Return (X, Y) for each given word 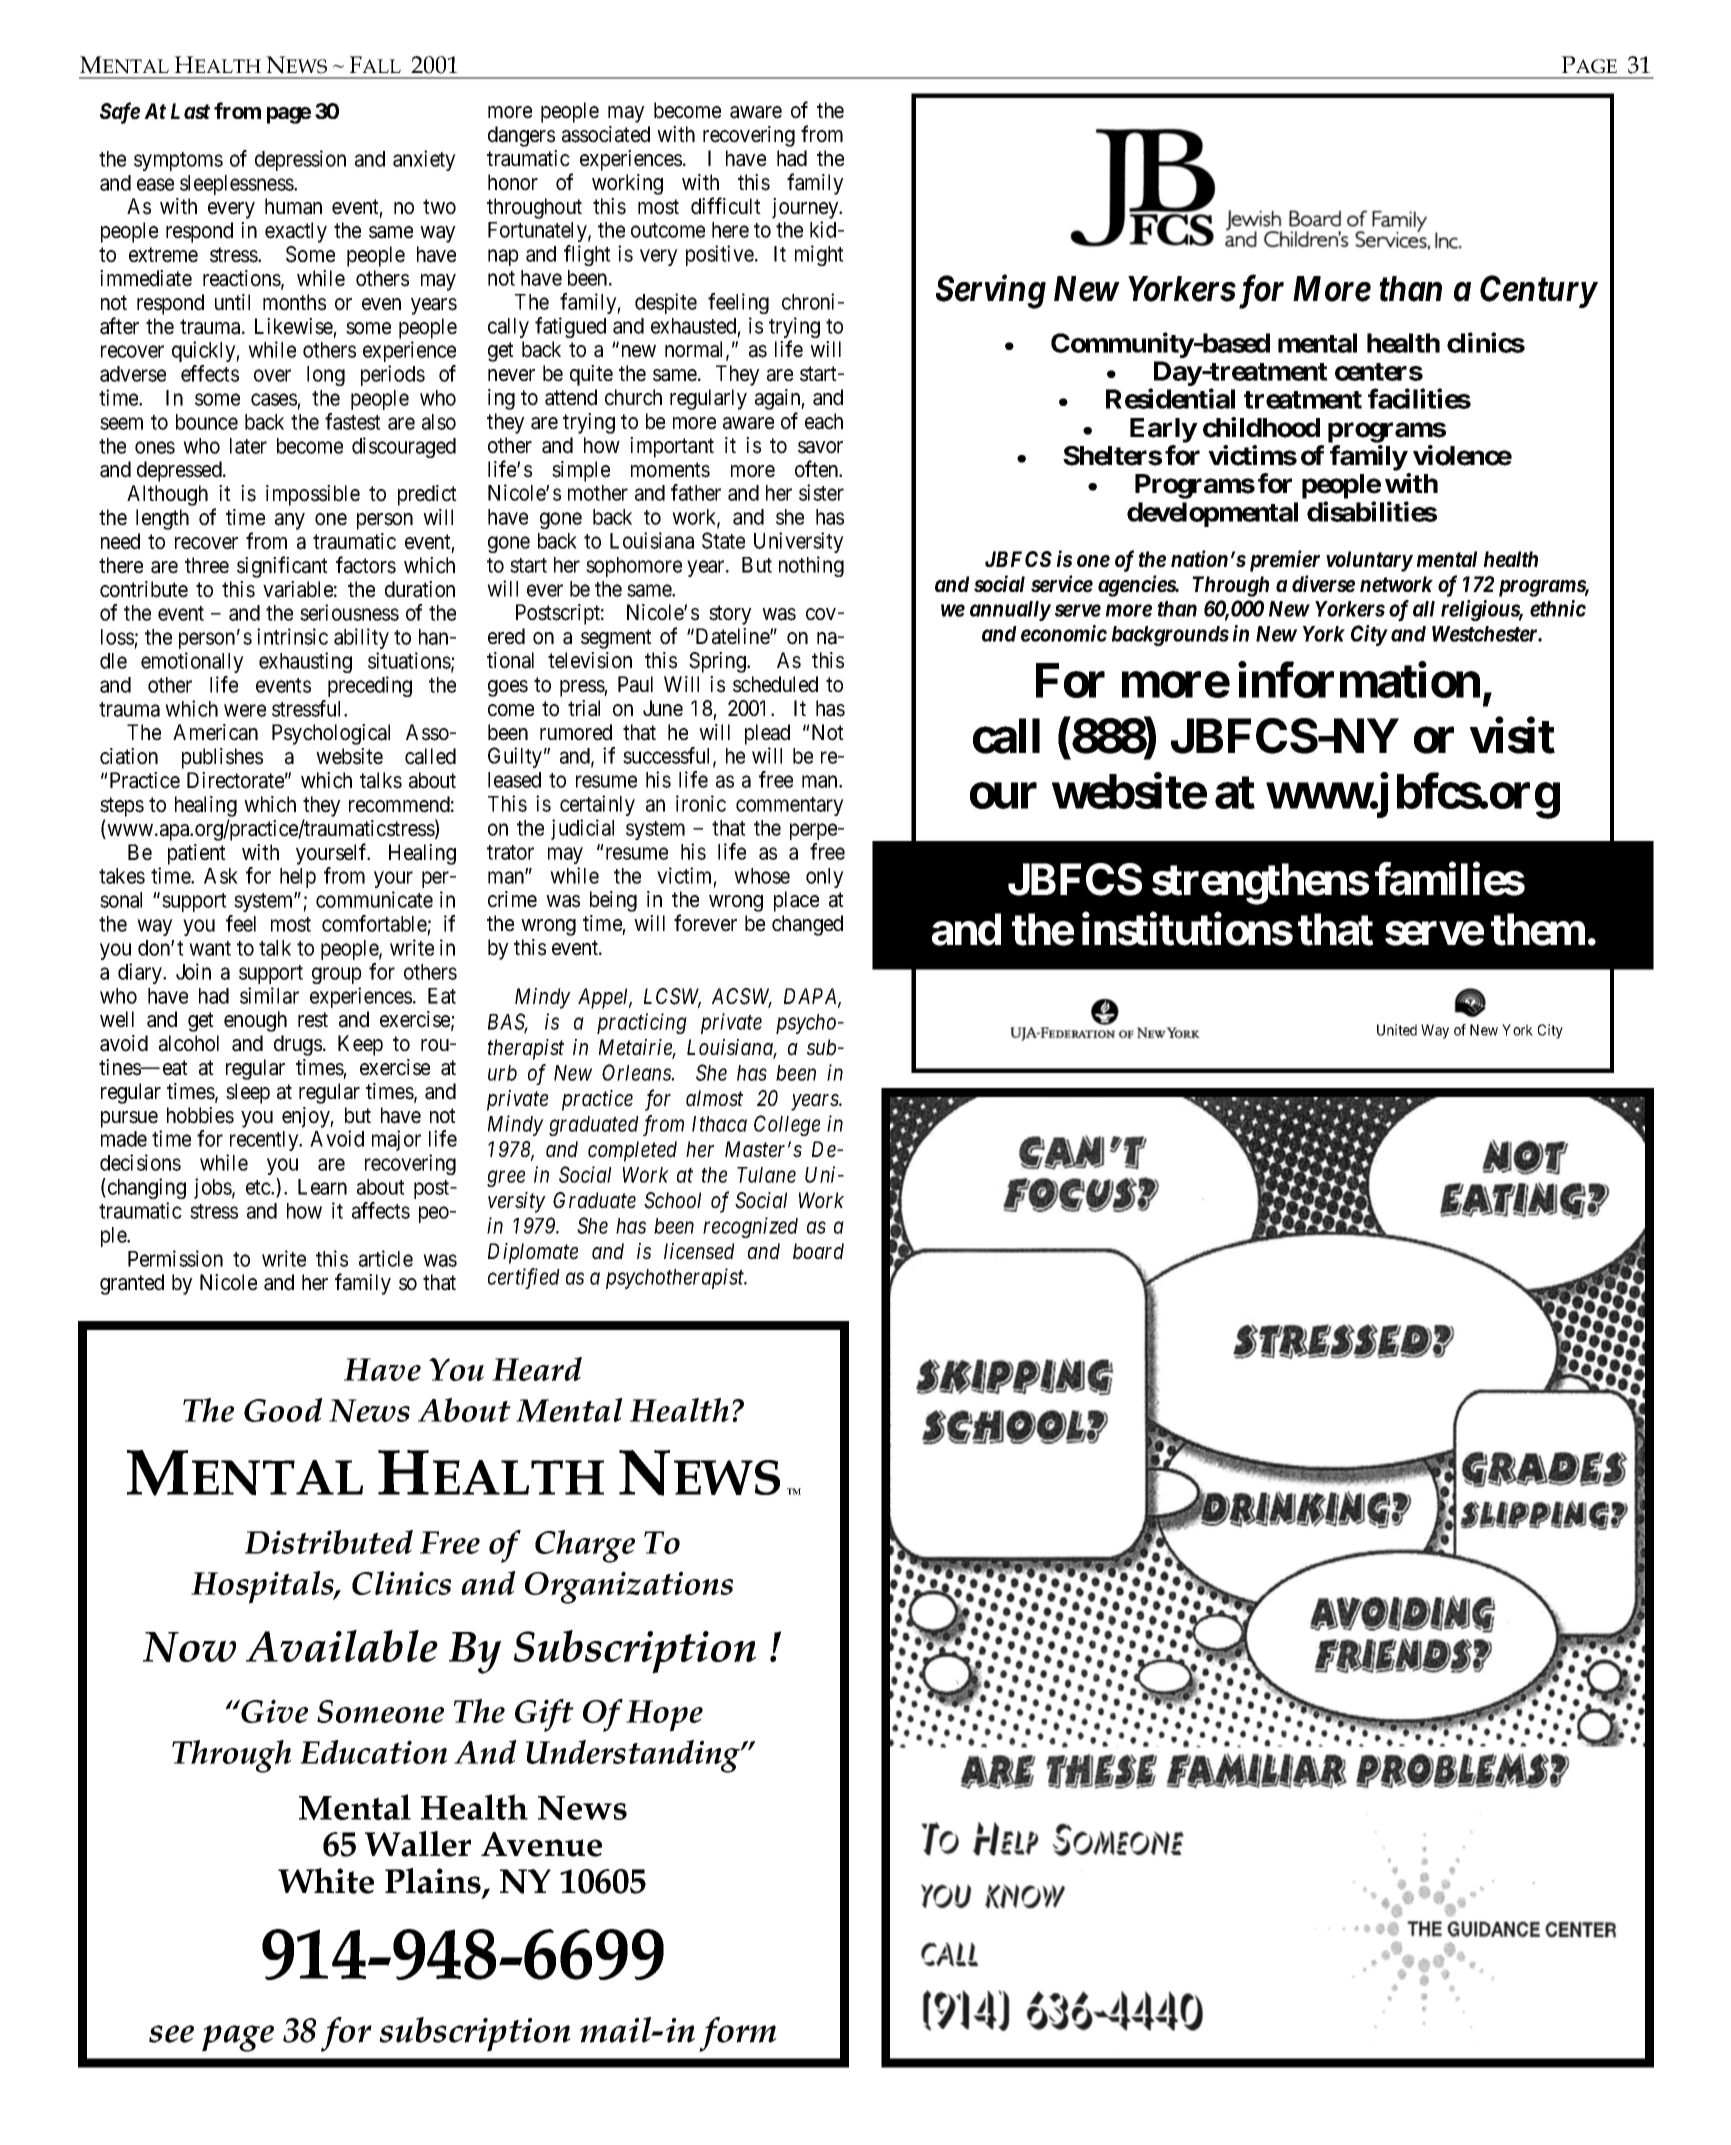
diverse (1323, 584)
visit (1512, 736)
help (298, 878)
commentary (790, 806)
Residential (1170, 399)
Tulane (766, 1175)
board (818, 1251)
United (1397, 1030)
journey (806, 208)
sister (821, 492)
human (293, 206)
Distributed (329, 1542)
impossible (313, 495)
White (326, 1881)
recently (265, 1141)
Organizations (629, 1587)
